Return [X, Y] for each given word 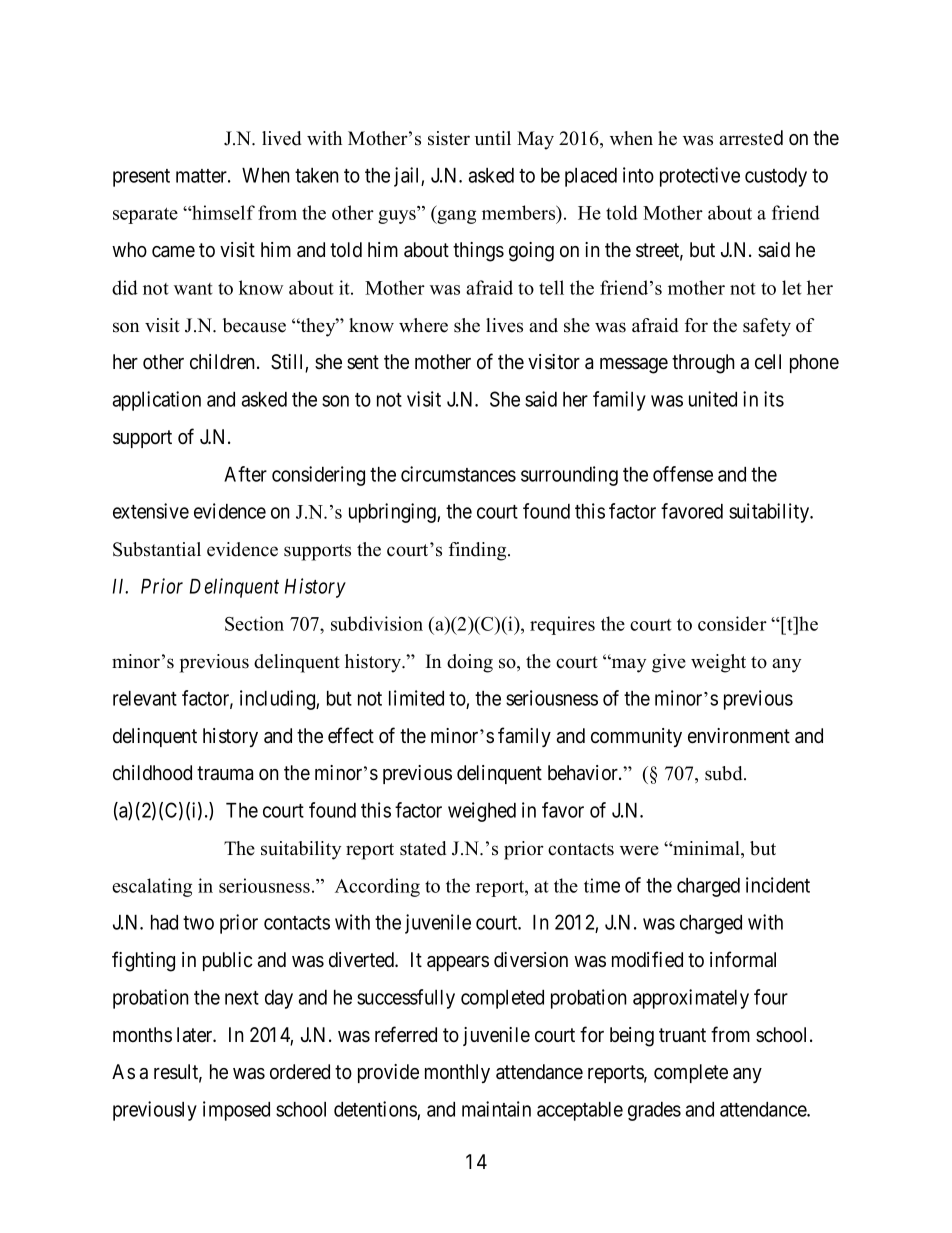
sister [449, 138]
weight [718, 663]
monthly [457, 1073]
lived [281, 138]
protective [700, 177]
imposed [236, 1111]
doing [470, 663]
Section [254, 623]
